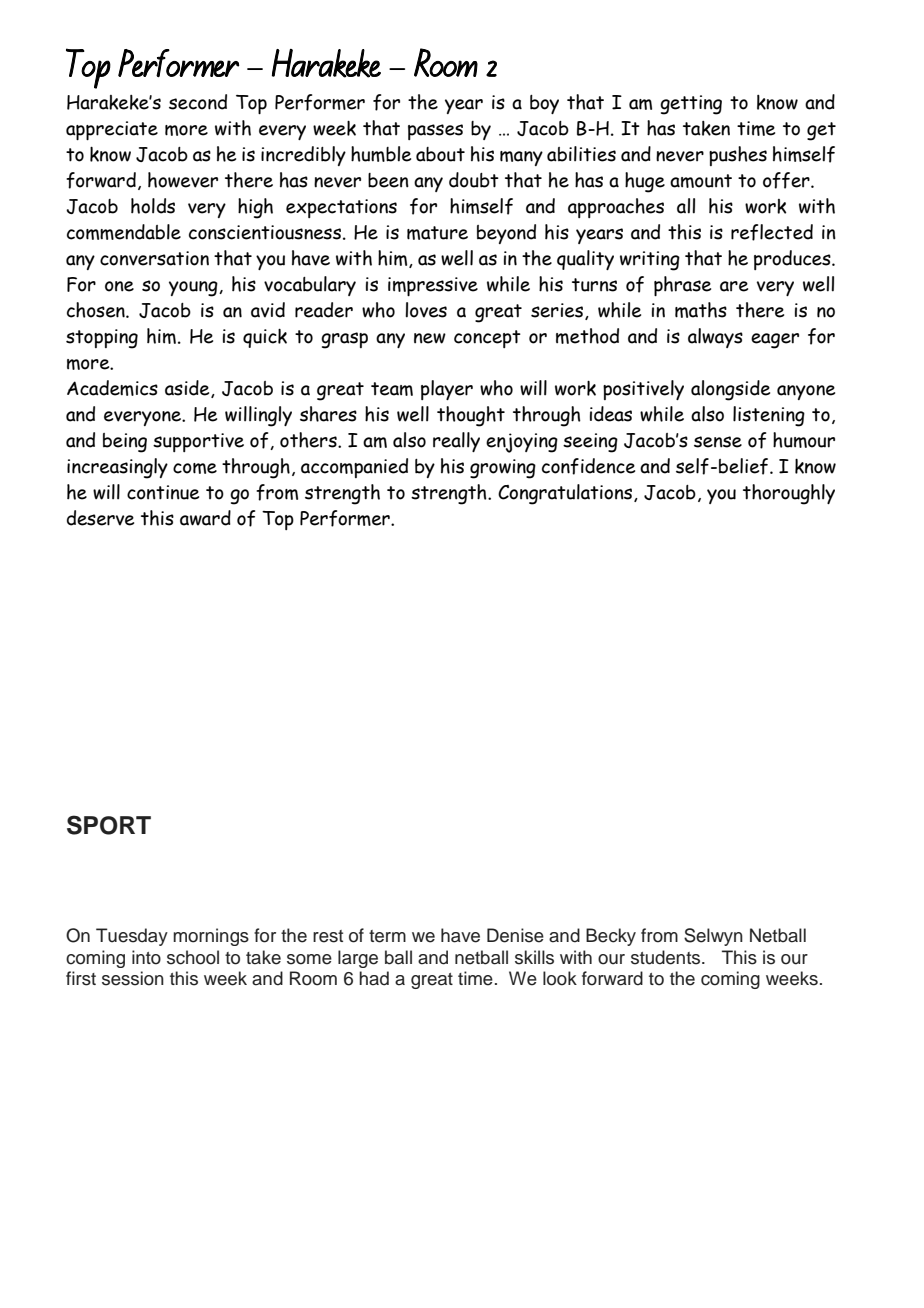  I want to click on always, so click(715, 338).
